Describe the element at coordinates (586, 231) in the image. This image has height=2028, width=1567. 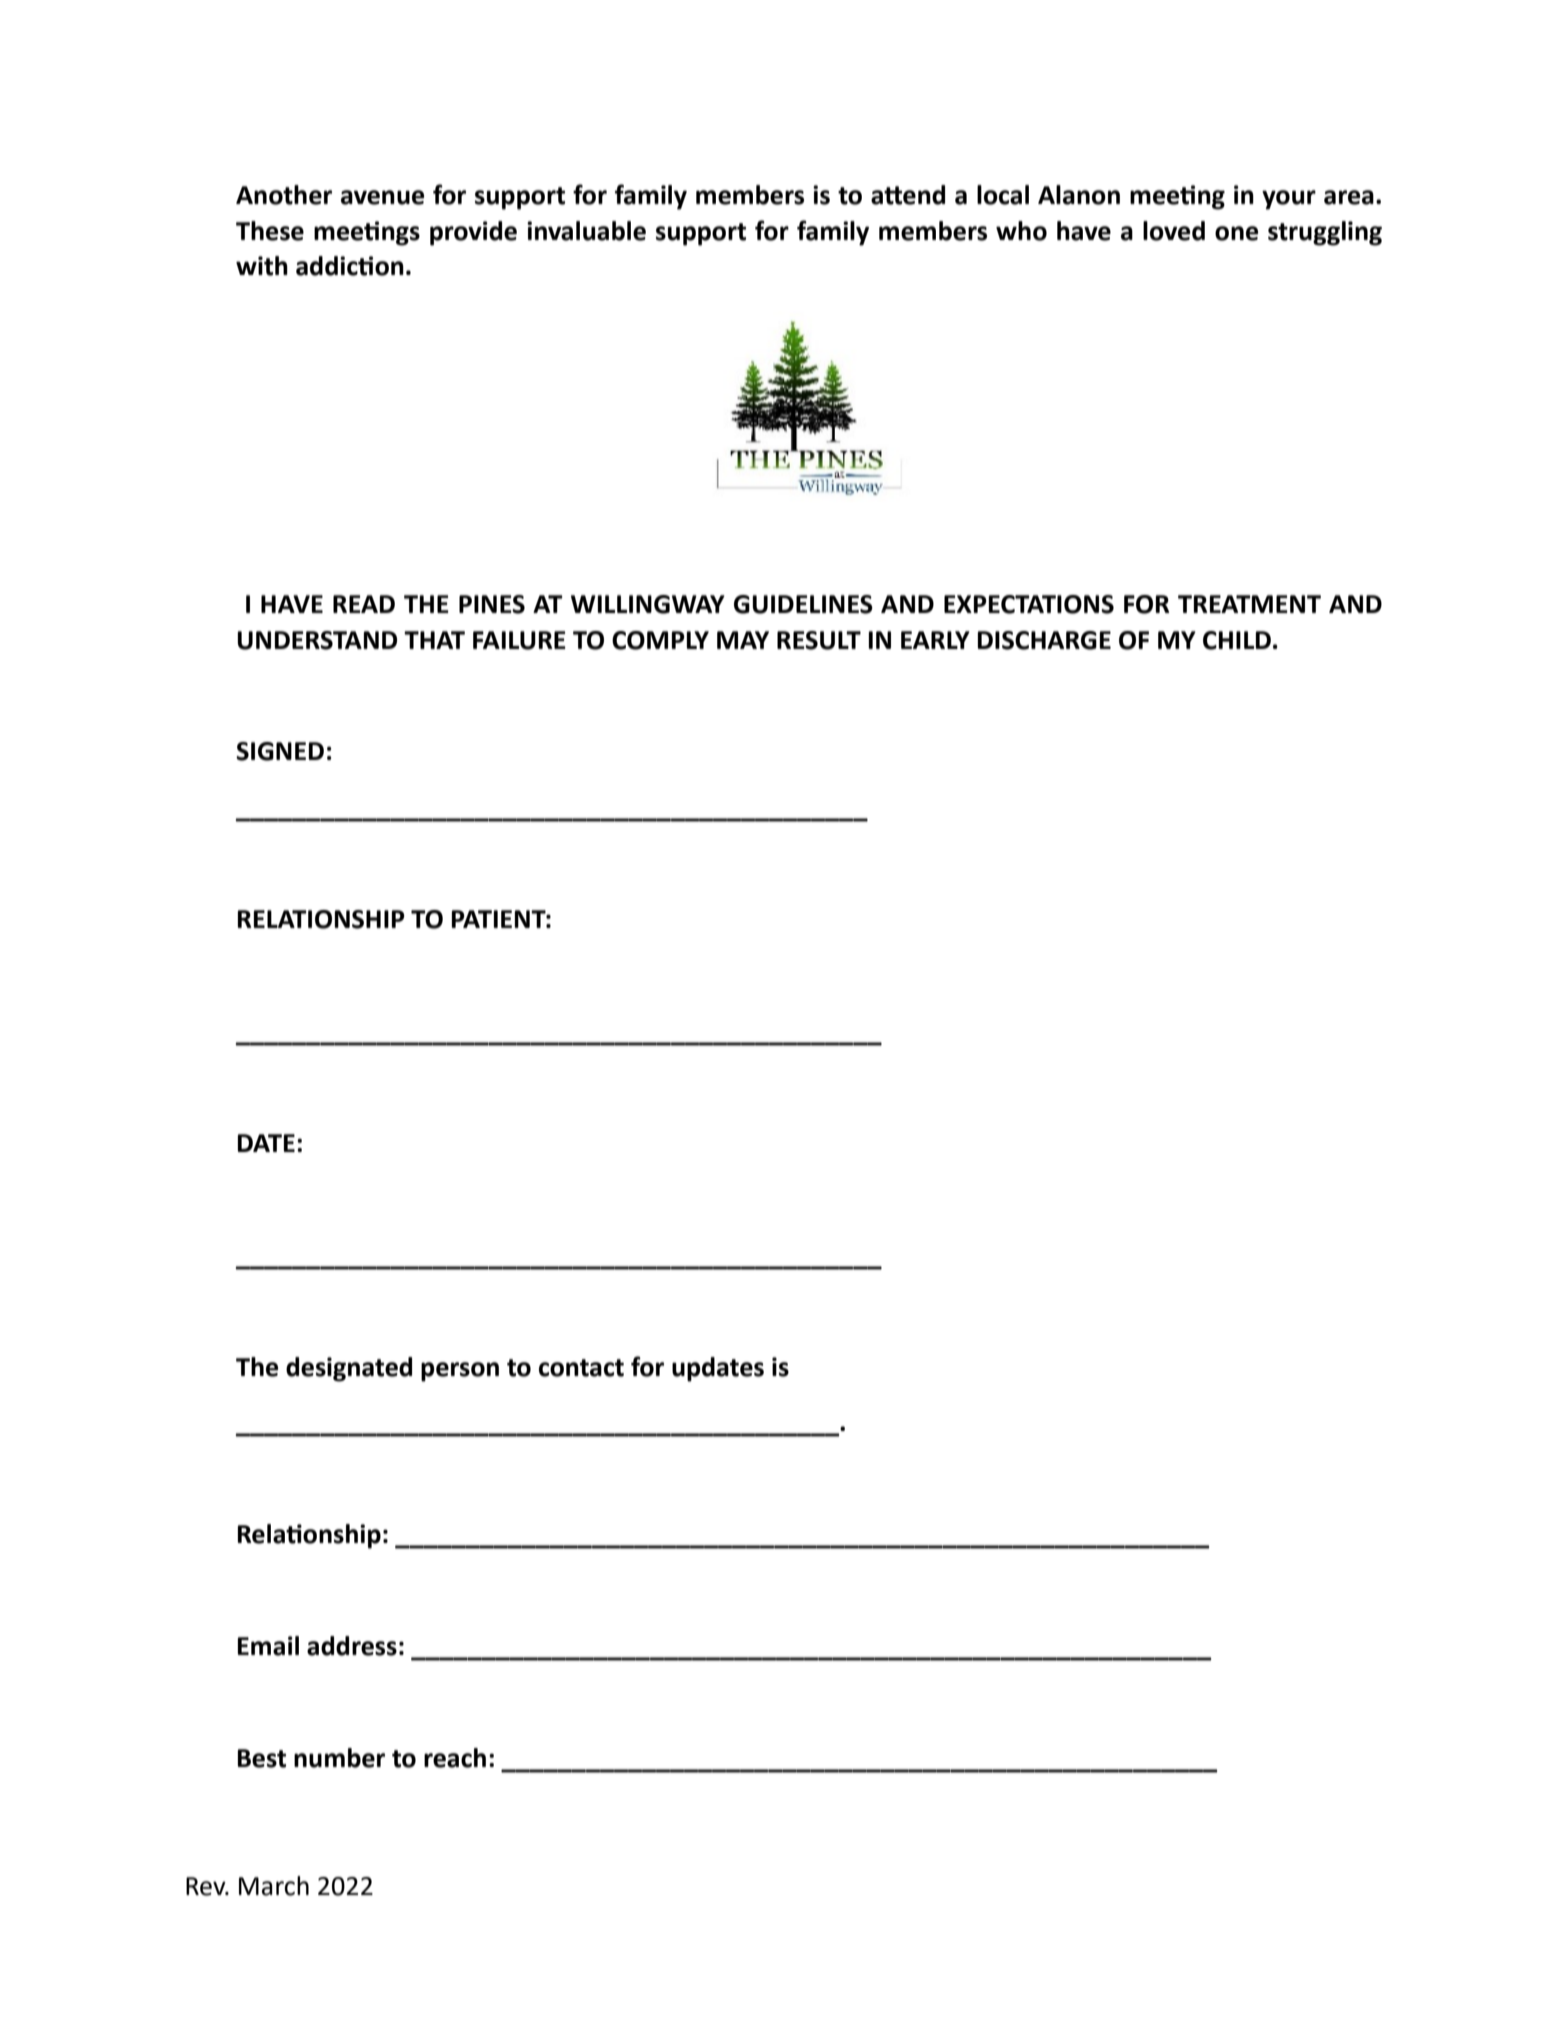
I see `invaluable` at that location.
